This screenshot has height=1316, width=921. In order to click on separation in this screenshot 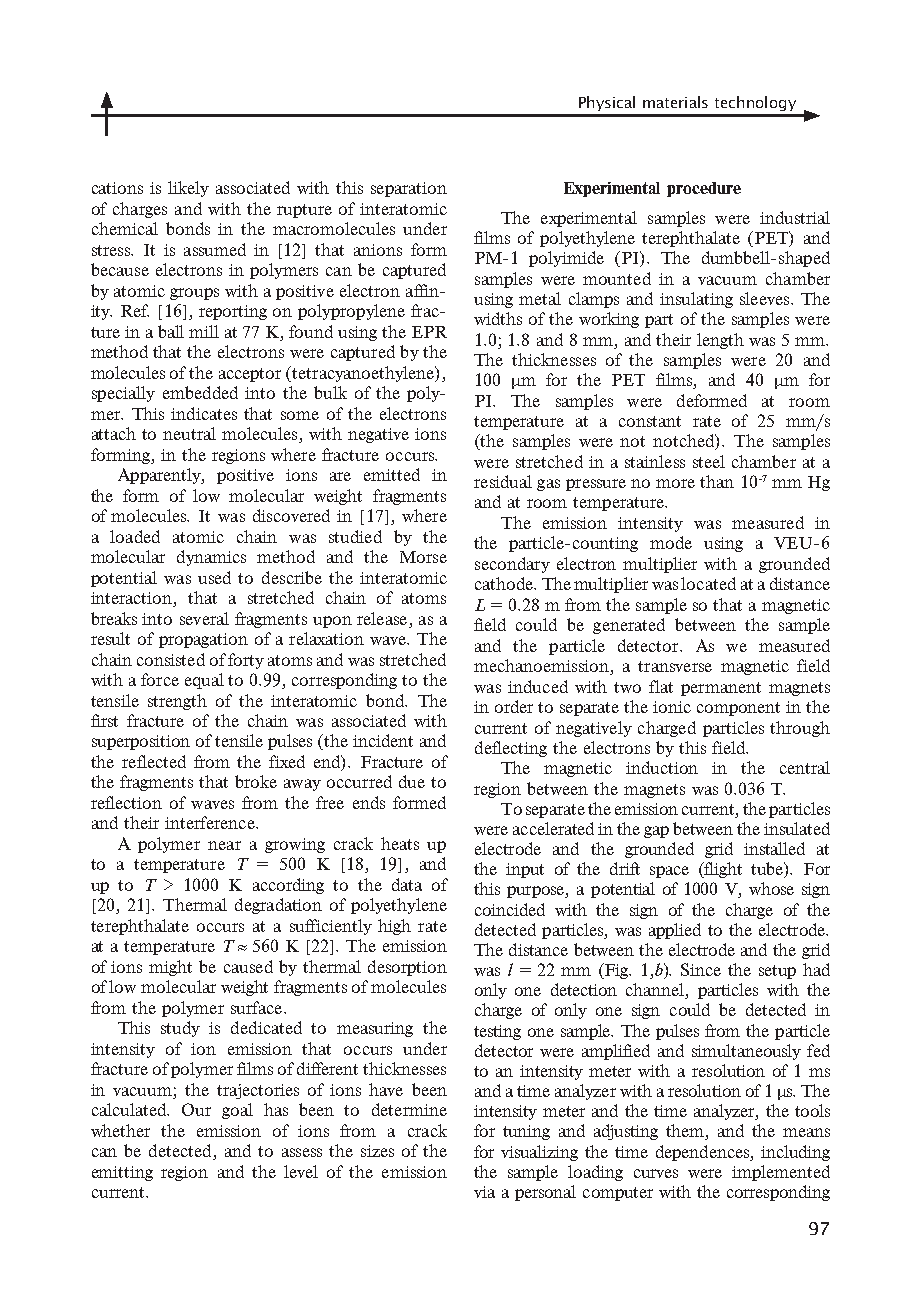, I will do `click(409, 189)`.
